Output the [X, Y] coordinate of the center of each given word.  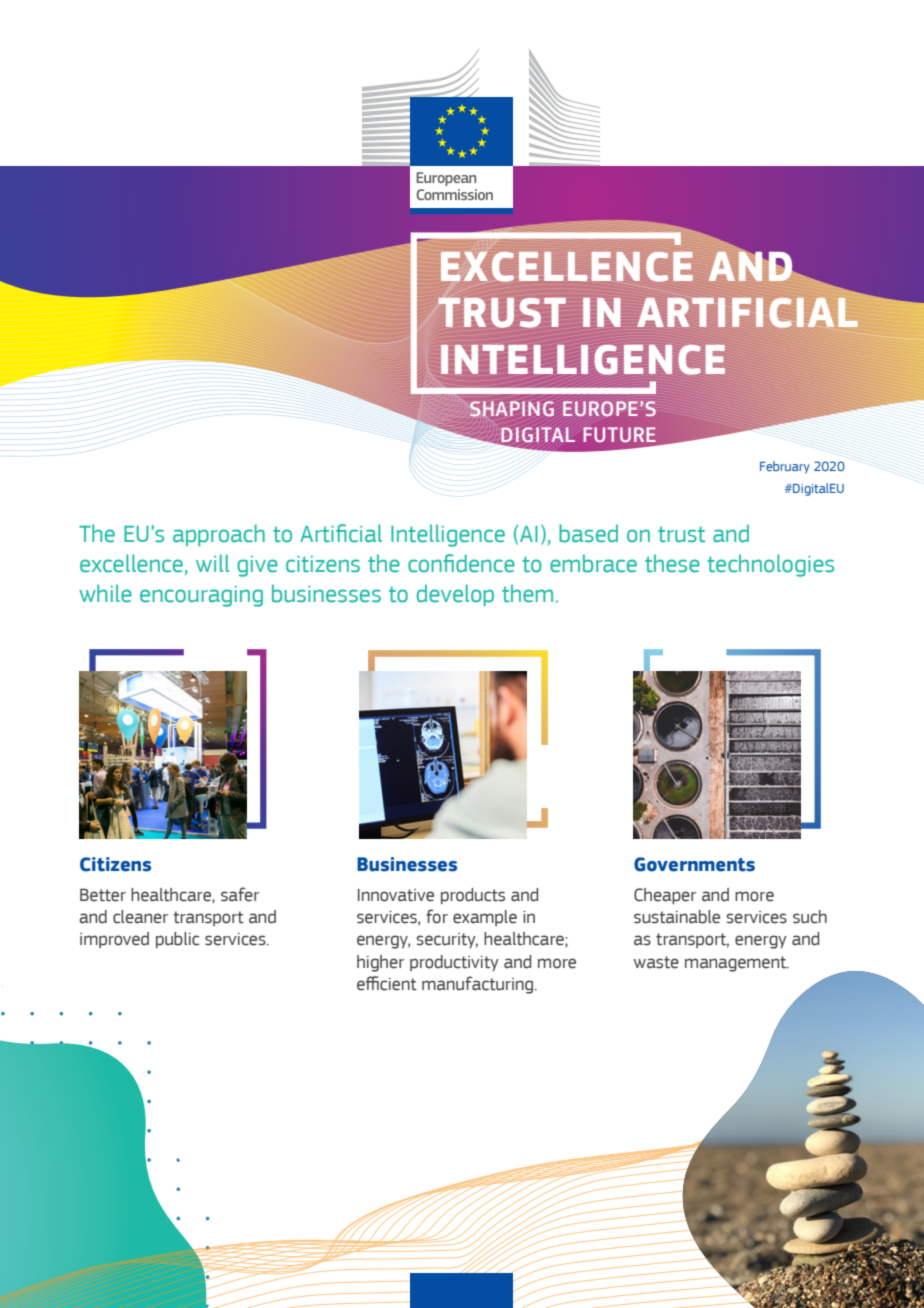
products [473, 896]
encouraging [201, 596]
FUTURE [619, 434]
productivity [454, 963]
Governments [694, 864]
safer [240, 894]
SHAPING [512, 409]
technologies [770, 565]
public [178, 940]
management [737, 964]
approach [219, 535]
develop [455, 595]
